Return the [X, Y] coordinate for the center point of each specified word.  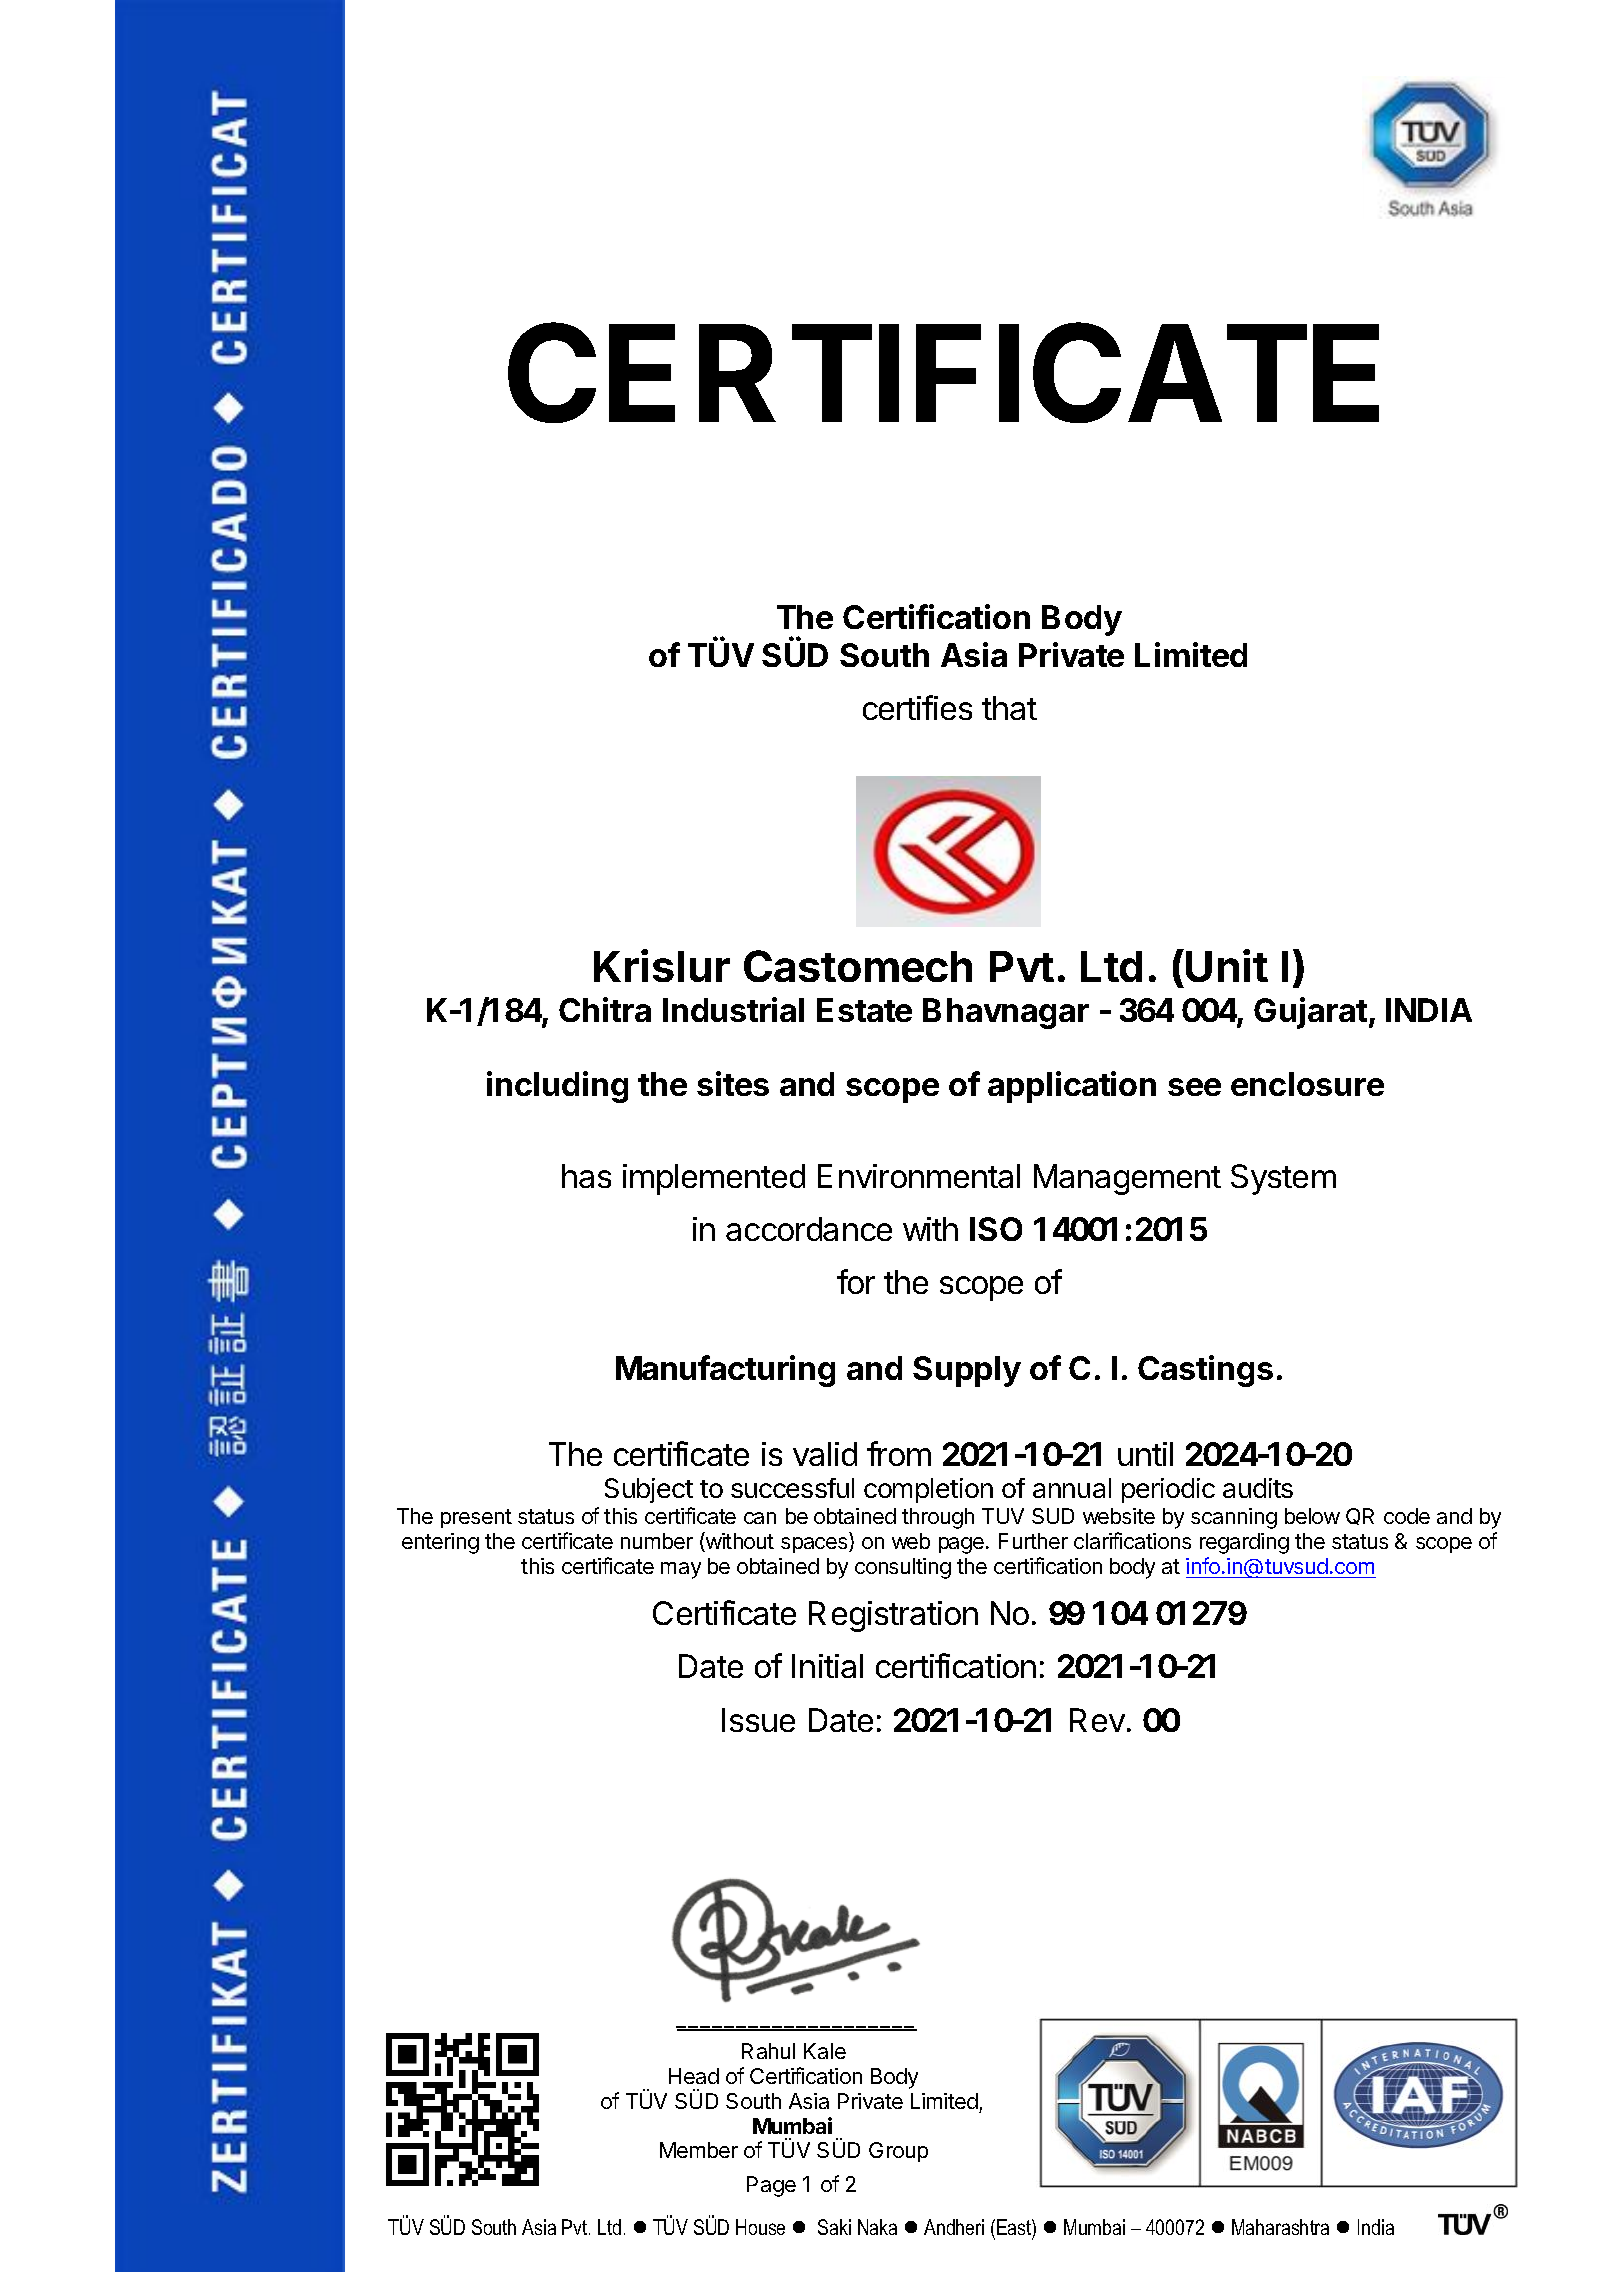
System [1283, 1179]
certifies [917, 707]
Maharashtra [1280, 2227]
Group [898, 2152]
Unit [1227, 965]
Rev [1097, 1720]
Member [699, 2150]
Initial [827, 1666]
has [586, 1176]
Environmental [919, 1176]
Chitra [605, 1009]
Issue [758, 1720]
